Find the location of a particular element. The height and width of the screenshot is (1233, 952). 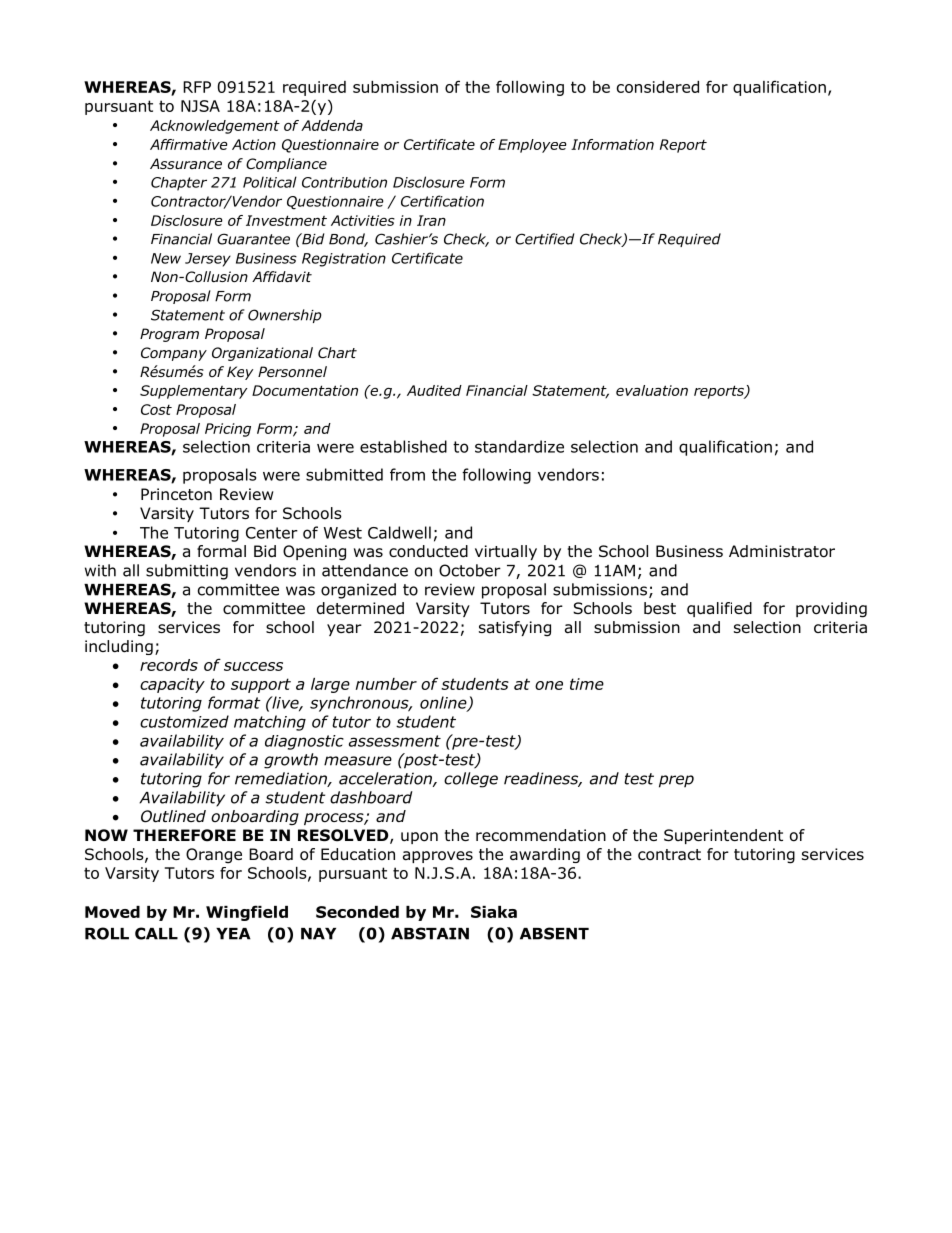

Princeton is located at coordinates (176, 494).
